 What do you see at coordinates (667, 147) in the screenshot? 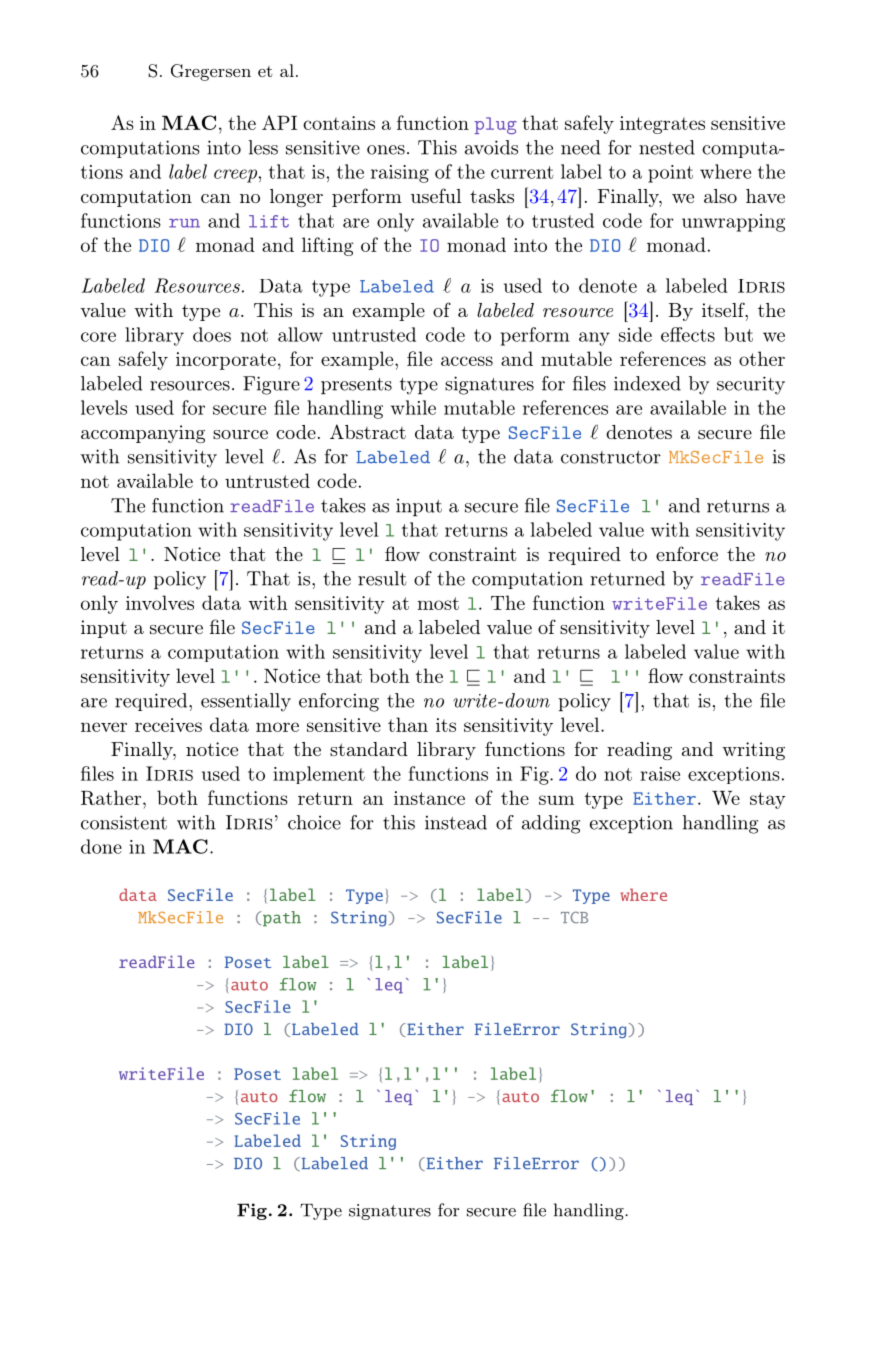
I see `nested` at bounding box center [667, 147].
